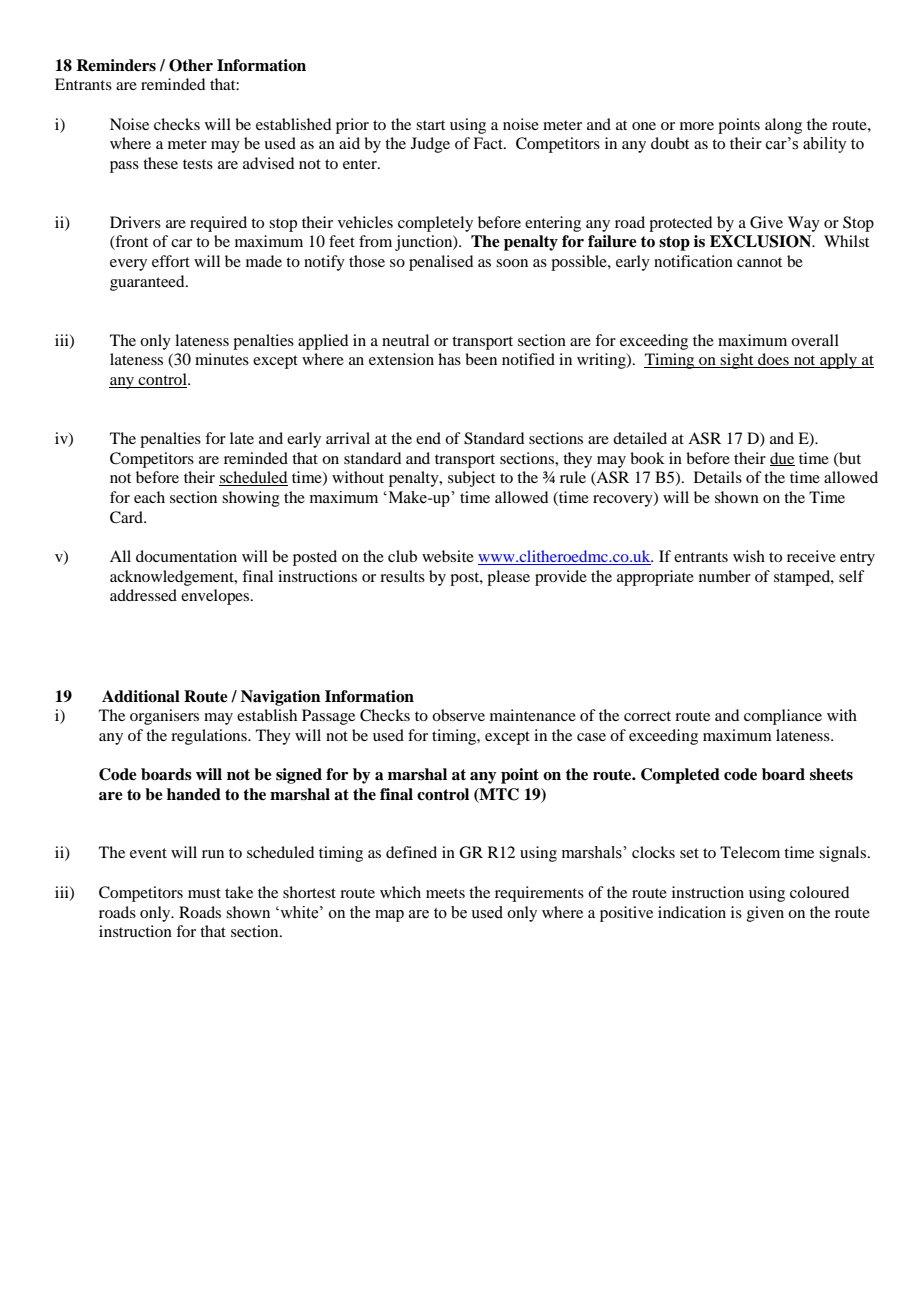 The width and height of the image is (924, 1308). Describe the element at coordinates (191, 65) in the image. I see `Other` at that location.
